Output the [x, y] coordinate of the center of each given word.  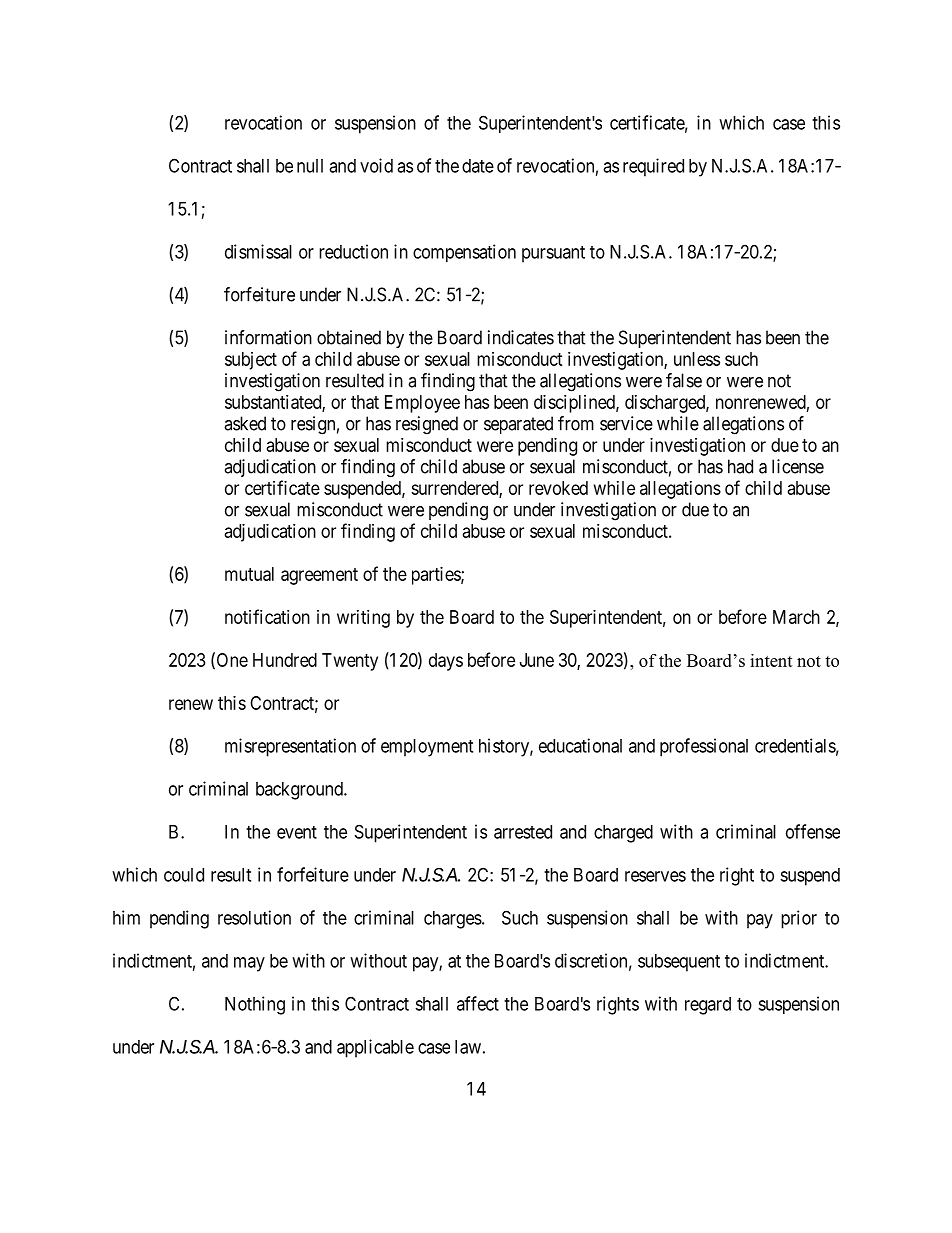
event [297, 832]
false [684, 380]
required [653, 167]
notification [267, 616]
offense [813, 831]
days [446, 662]
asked [245, 423]
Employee [422, 404]
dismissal [258, 251]
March [796, 617]
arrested [523, 832]
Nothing [255, 1005]
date [478, 166]
